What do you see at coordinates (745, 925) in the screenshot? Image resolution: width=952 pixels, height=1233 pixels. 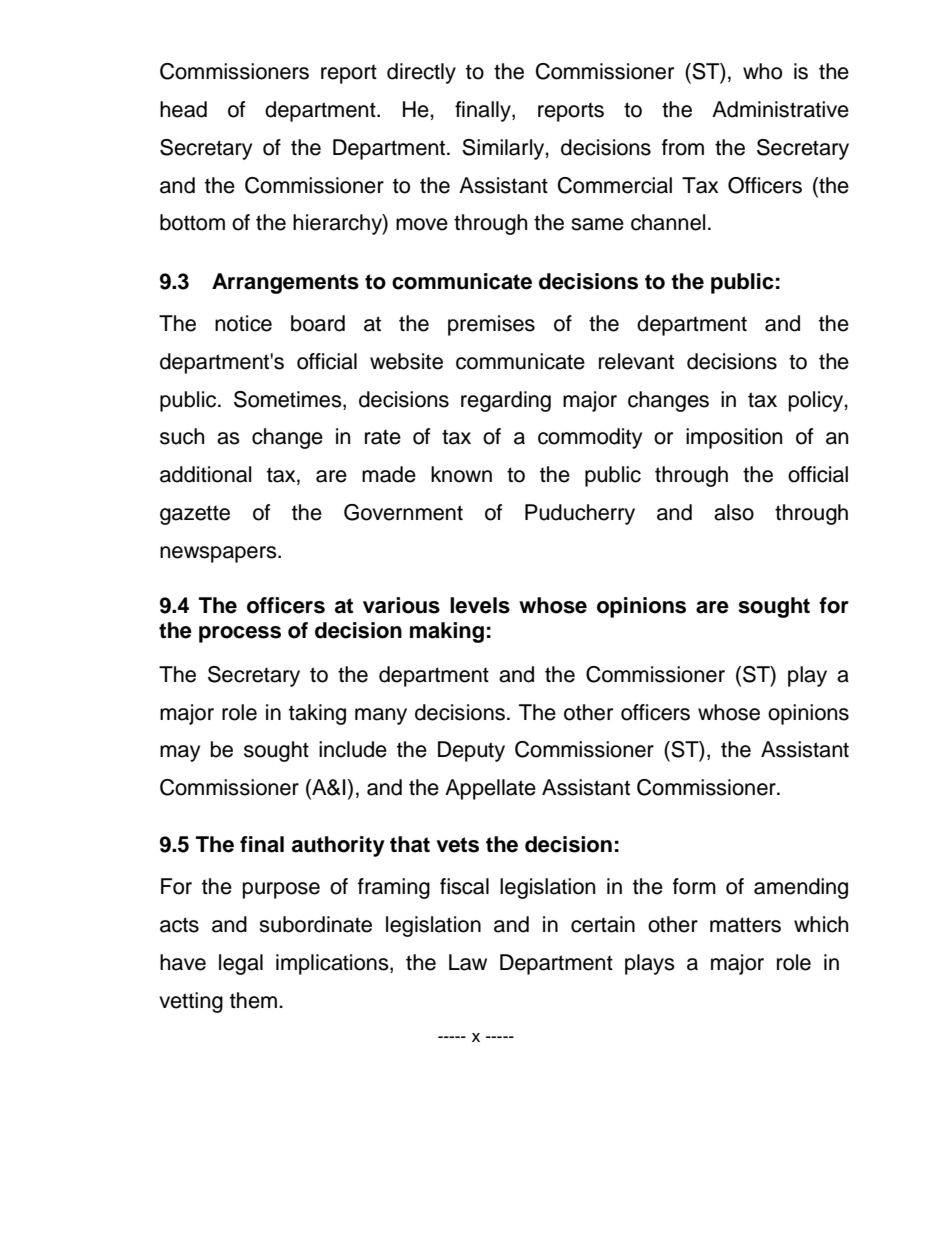 I see `matters` at bounding box center [745, 925].
